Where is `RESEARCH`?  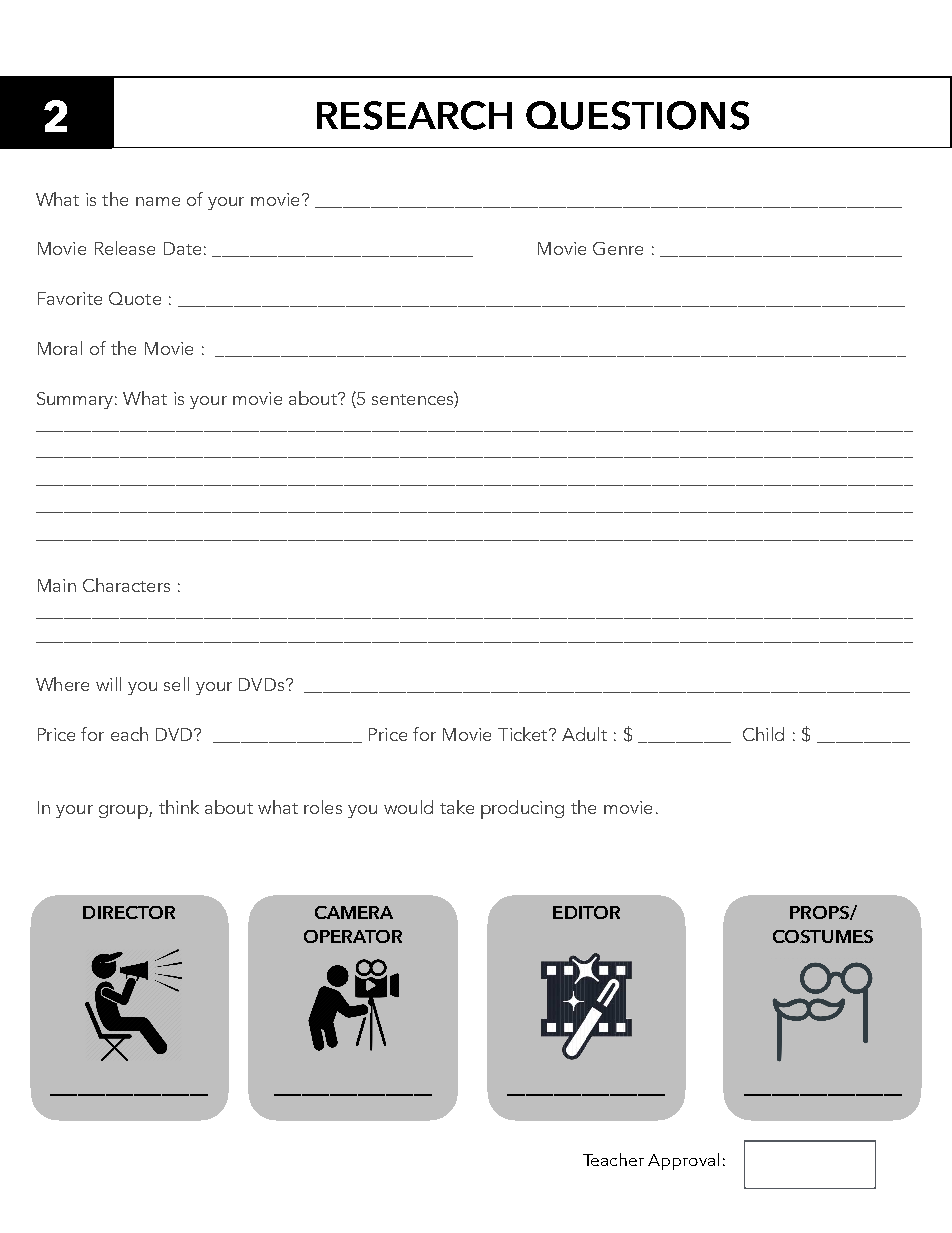 RESEARCH is located at coordinates (414, 115).
